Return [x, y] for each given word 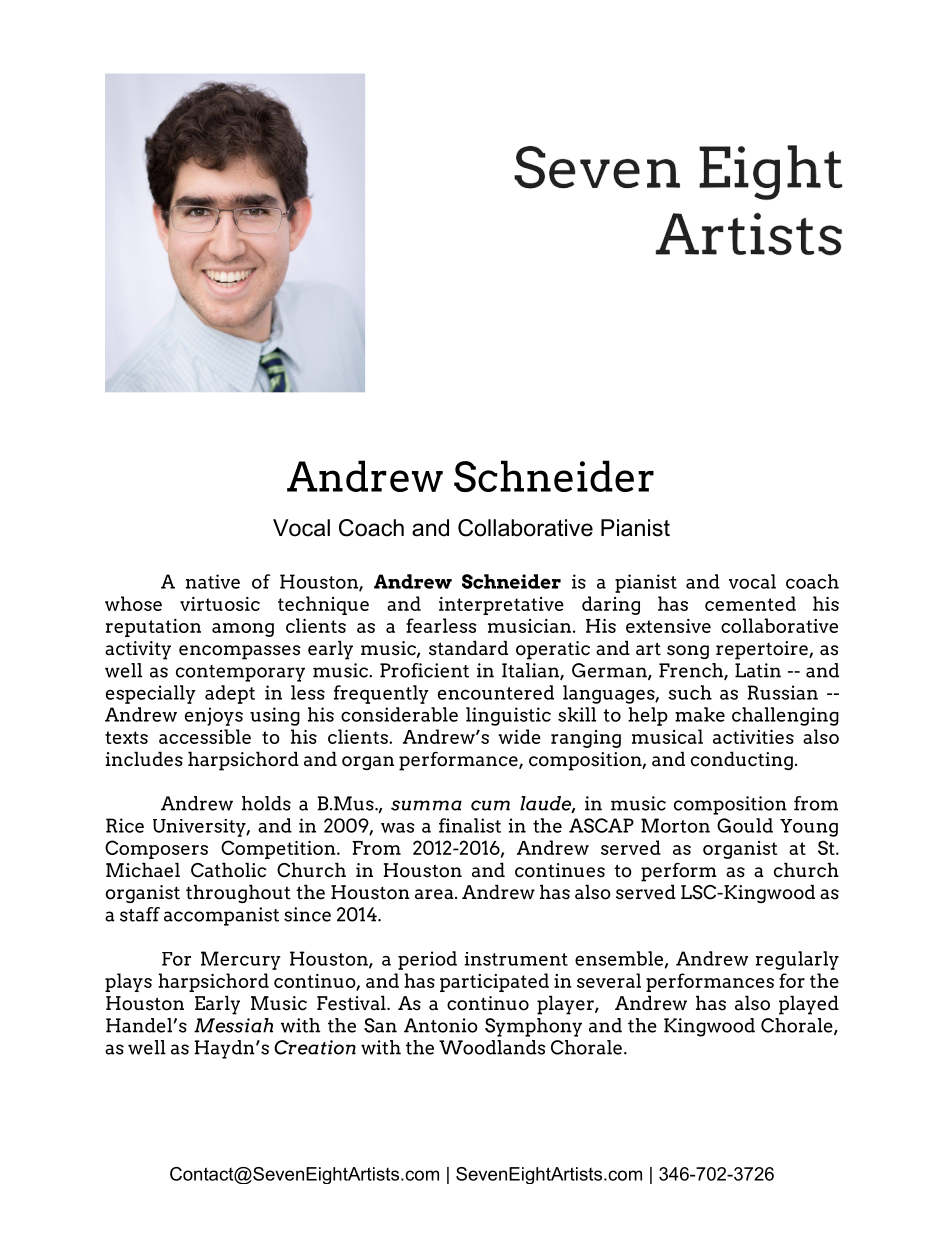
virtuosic [220, 604]
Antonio [441, 1025]
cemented [750, 603]
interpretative [501, 606]
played [809, 1005]
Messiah [233, 1025]
